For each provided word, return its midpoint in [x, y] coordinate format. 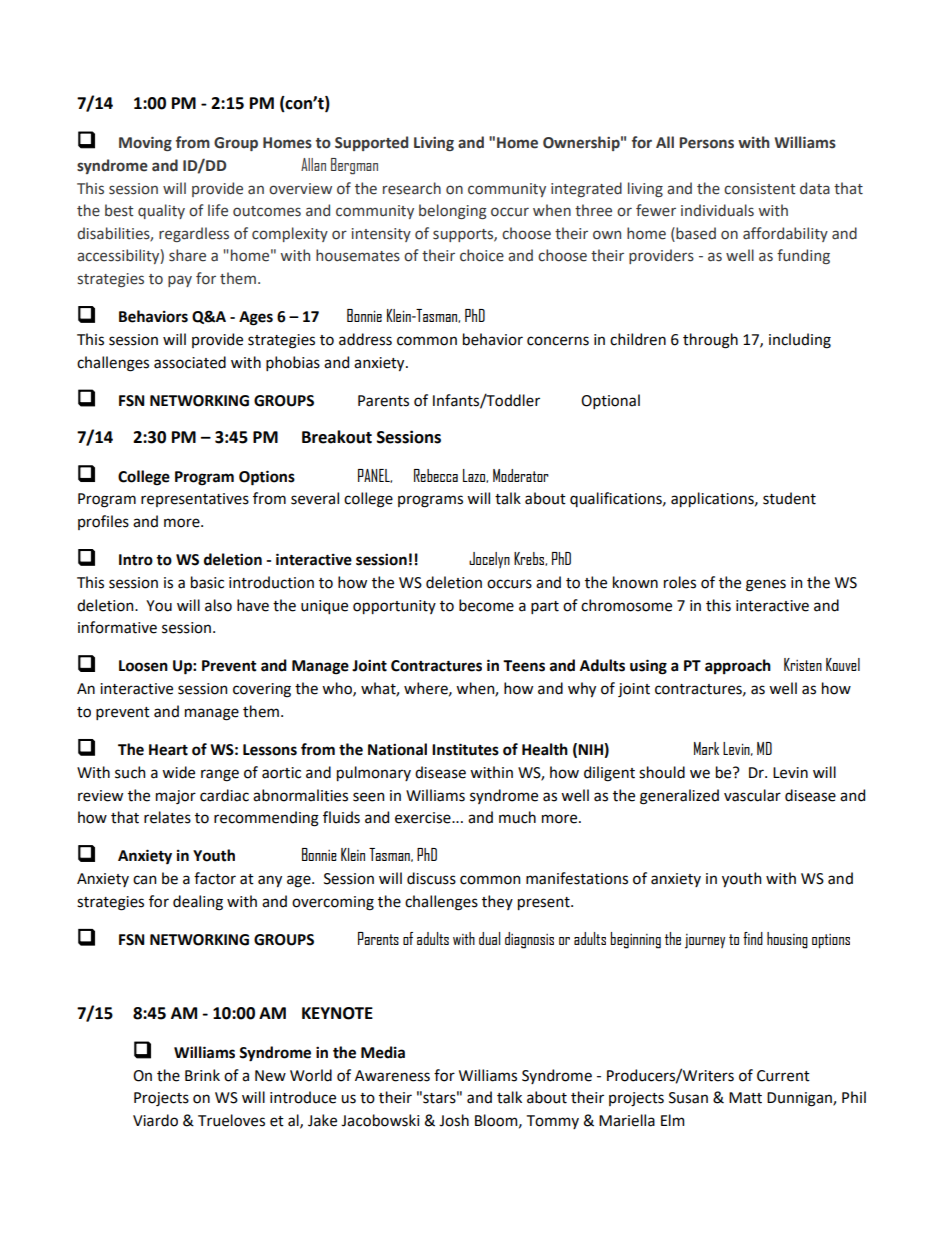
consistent [759, 189]
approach [738, 666]
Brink [202, 1075]
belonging [453, 211]
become [486, 605]
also [218, 605]
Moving [145, 144]
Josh [454, 1120]
